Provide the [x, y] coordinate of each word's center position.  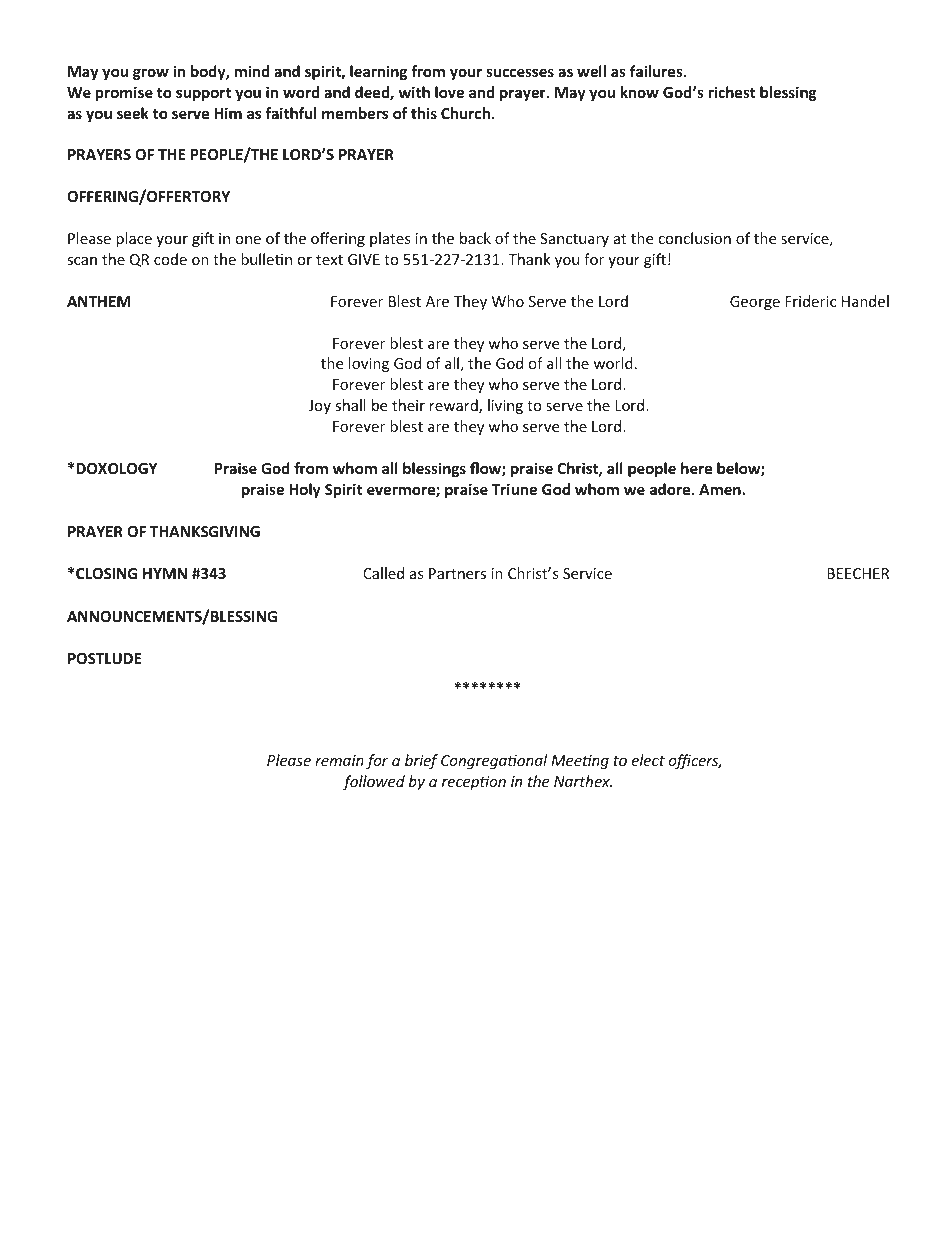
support [203, 94]
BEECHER [858, 573]
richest [732, 92]
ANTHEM [98, 301]
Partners [457, 573]
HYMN [165, 573]
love [449, 92]
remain [339, 760]
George [755, 303]
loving [369, 364]
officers [695, 761]
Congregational [494, 761]
